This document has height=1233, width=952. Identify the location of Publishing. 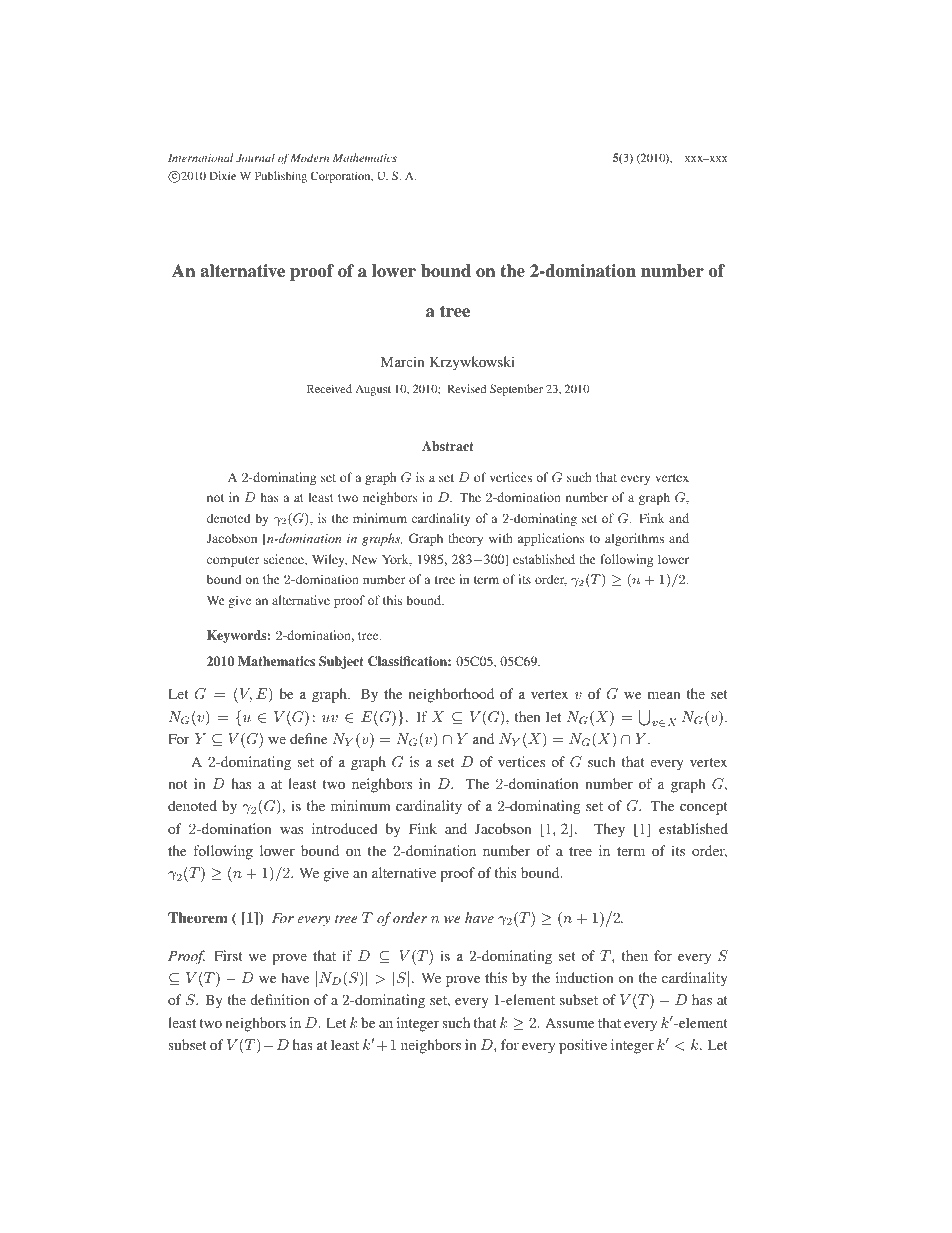
(281, 177).
